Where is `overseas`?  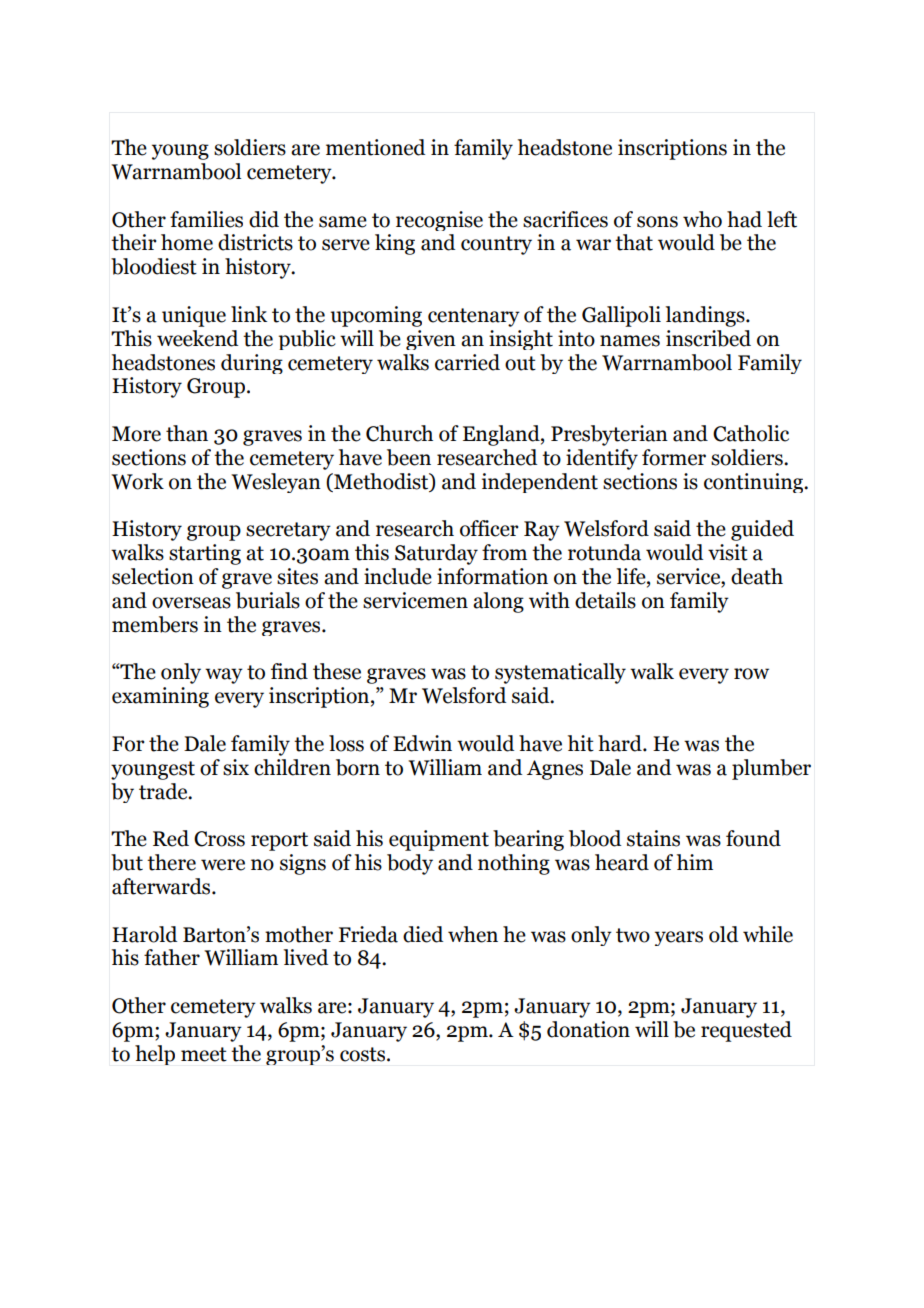
overseas is located at coordinates (191, 603).
